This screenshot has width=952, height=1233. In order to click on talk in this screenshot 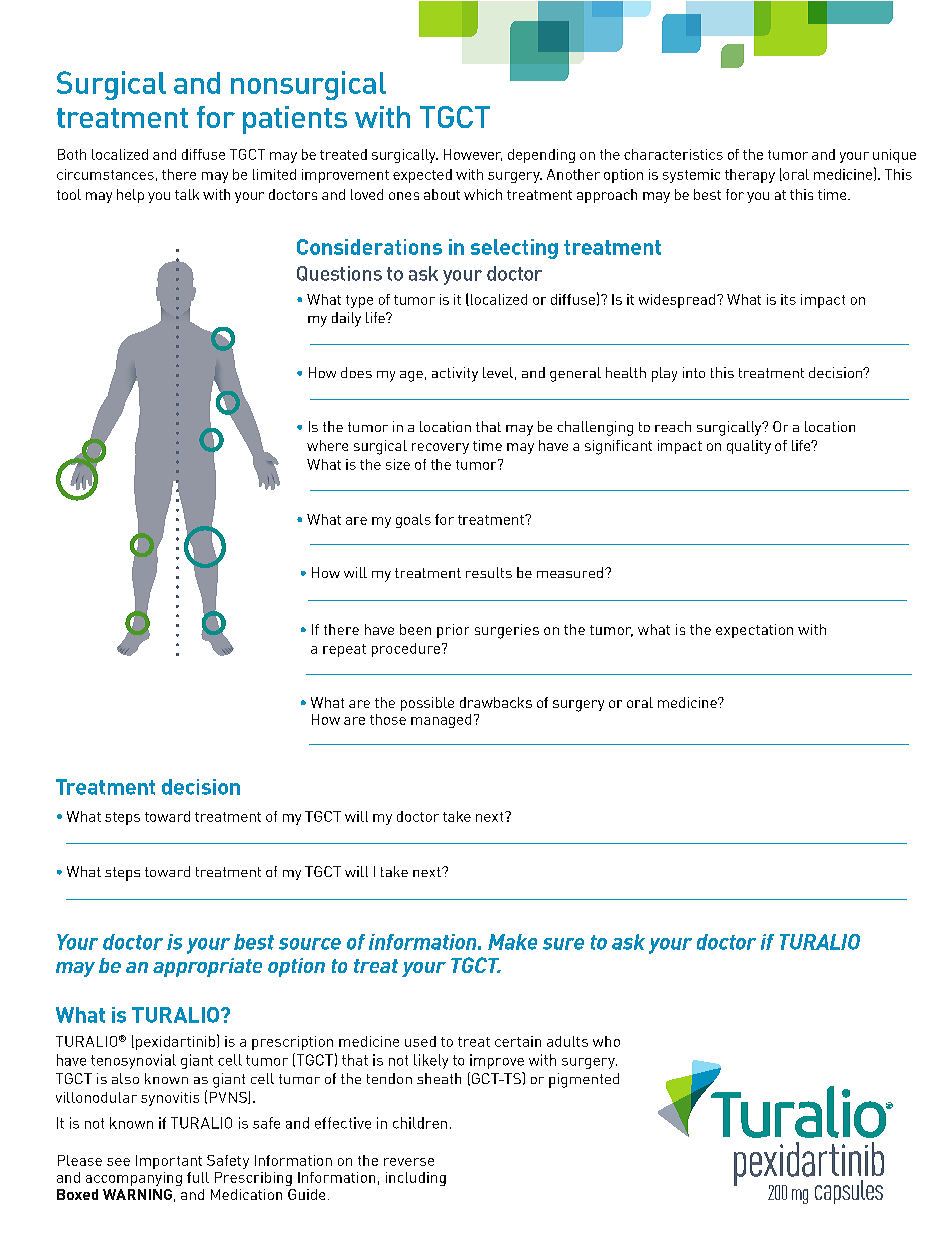, I will do `click(187, 194)`.
